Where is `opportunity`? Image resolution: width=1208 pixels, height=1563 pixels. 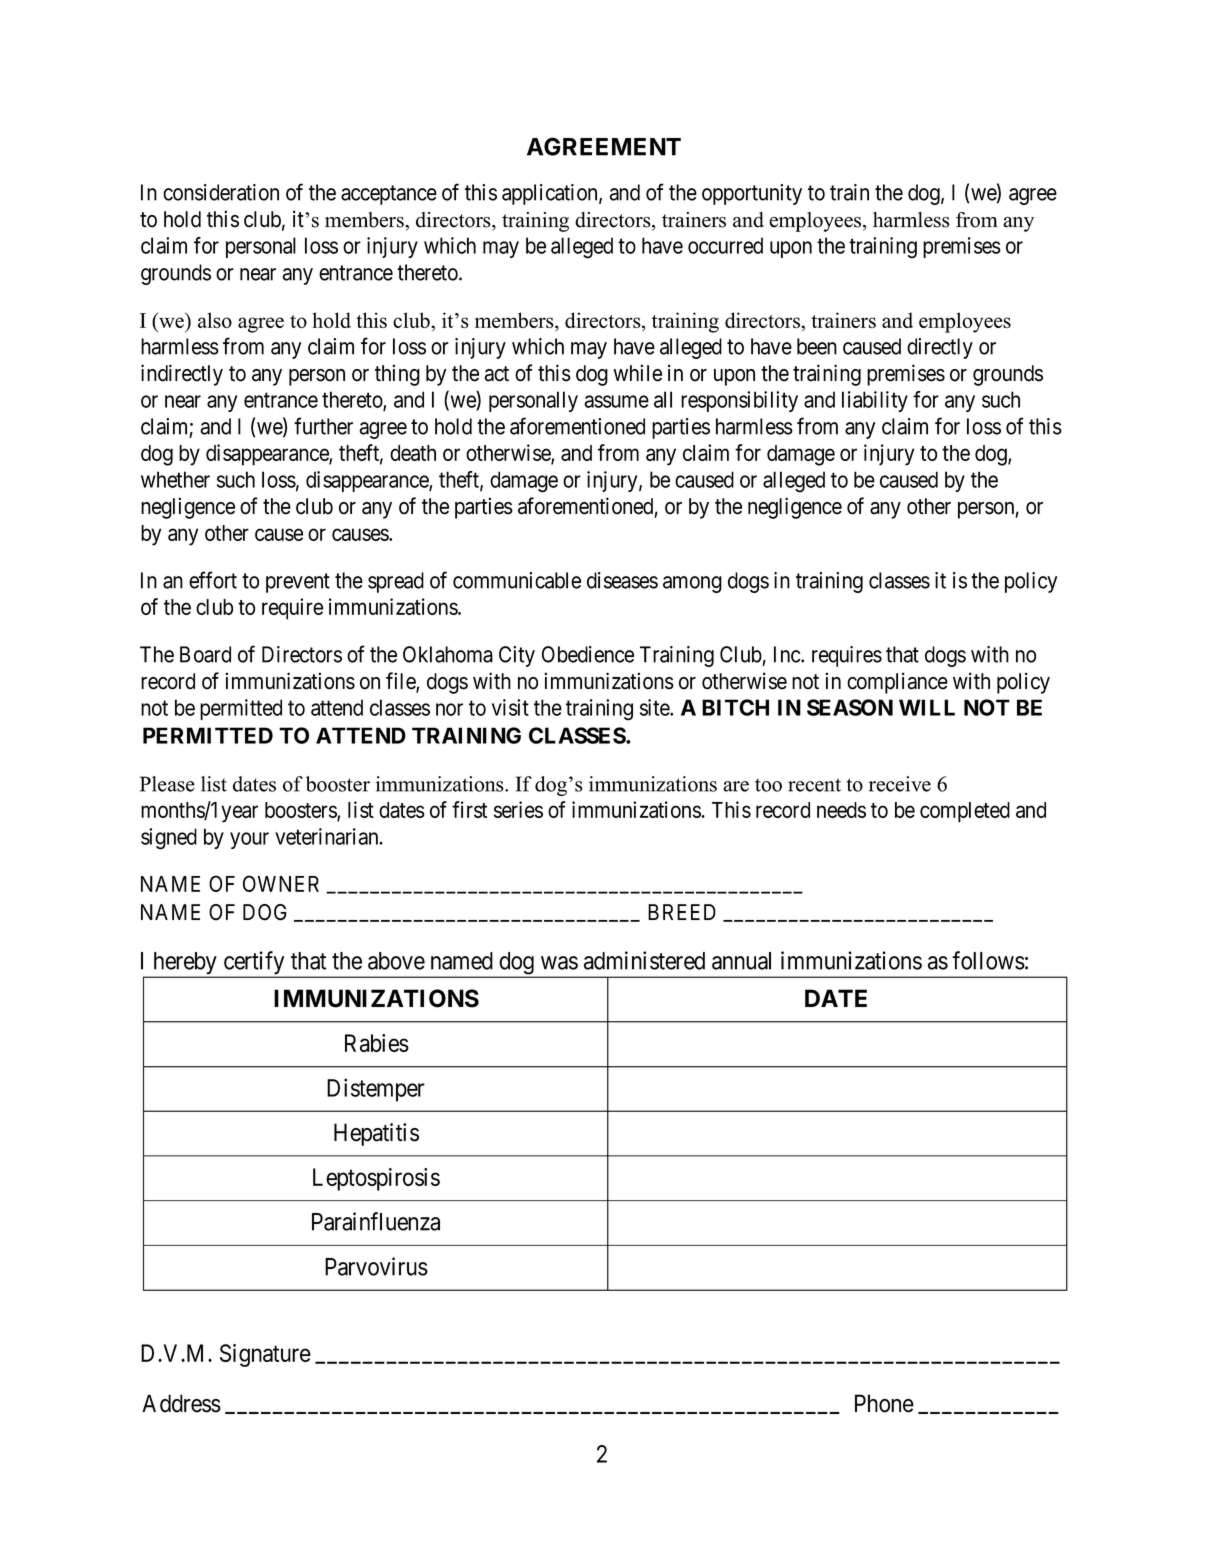 opportunity is located at coordinates (752, 194).
